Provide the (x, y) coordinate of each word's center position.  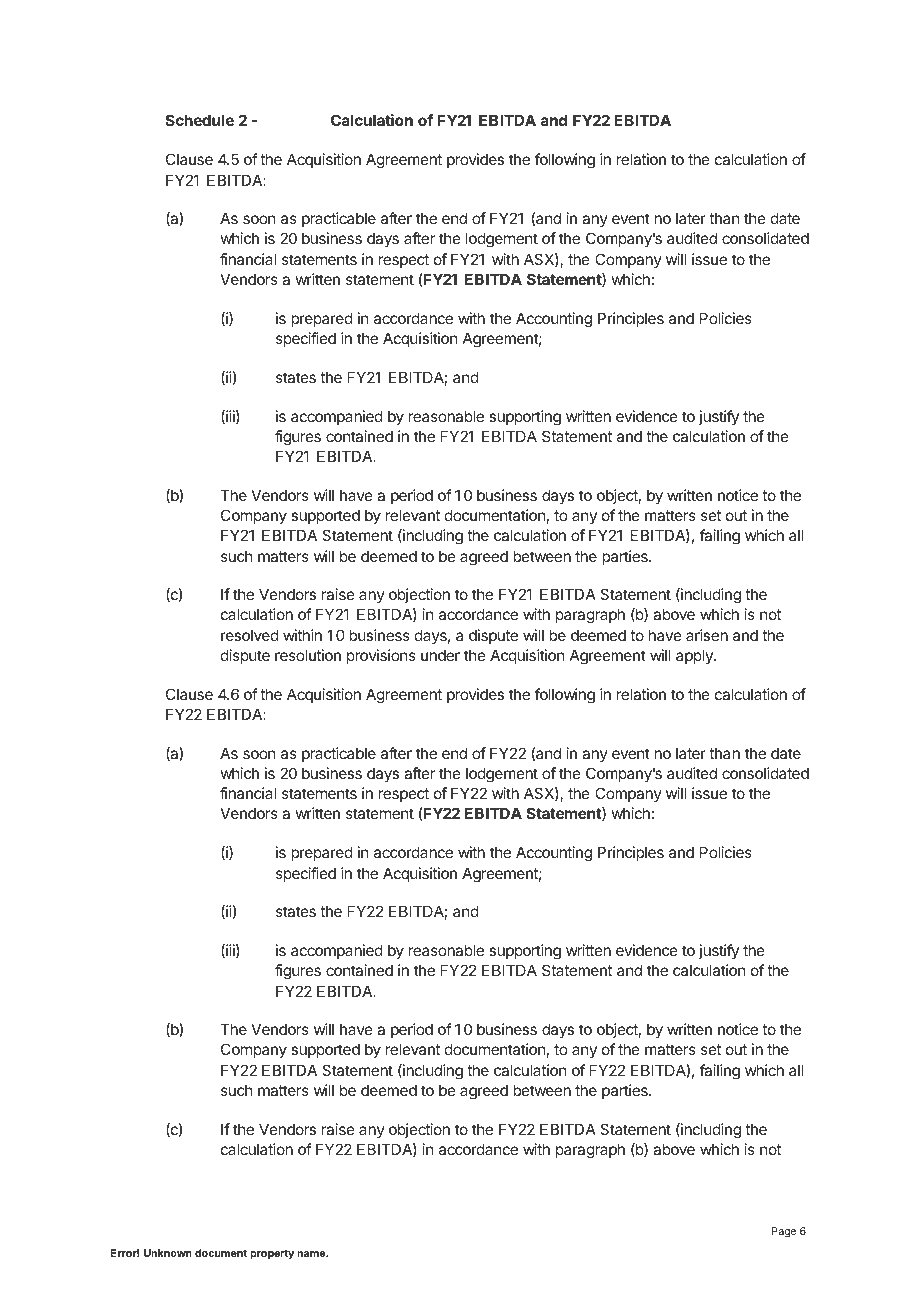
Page (784, 1232)
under (440, 655)
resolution (308, 655)
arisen (707, 635)
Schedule (200, 120)
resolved (250, 635)
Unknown (168, 1253)
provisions (381, 656)
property (272, 1254)
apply (695, 656)
